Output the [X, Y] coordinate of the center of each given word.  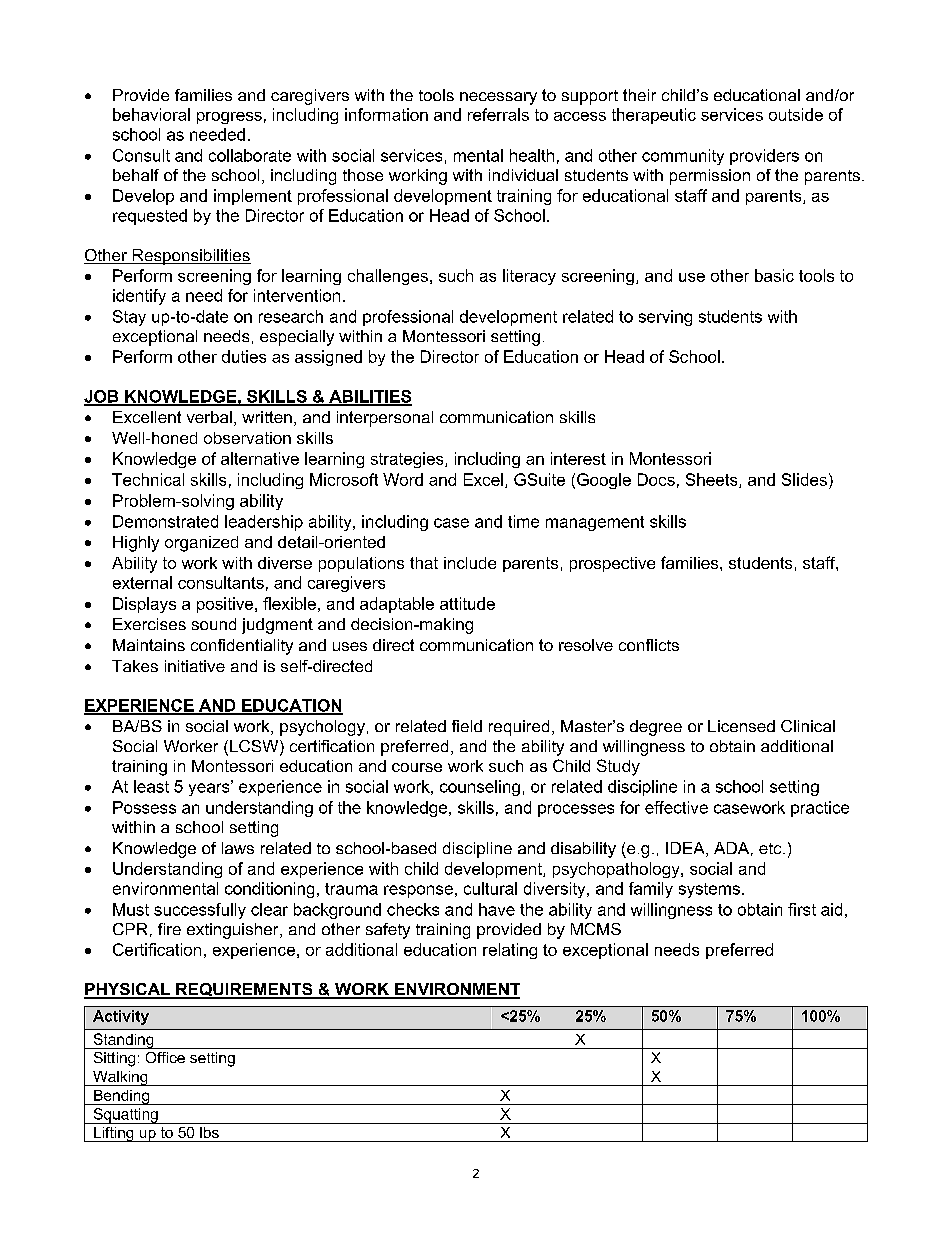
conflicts [649, 645]
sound [214, 624]
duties [244, 356]
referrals [498, 114]
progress [229, 118]
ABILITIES [369, 397]
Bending [122, 1097]
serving [665, 318]
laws [238, 848]
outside [796, 114]
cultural [490, 888]
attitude [467, 603]
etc [771, 848]
